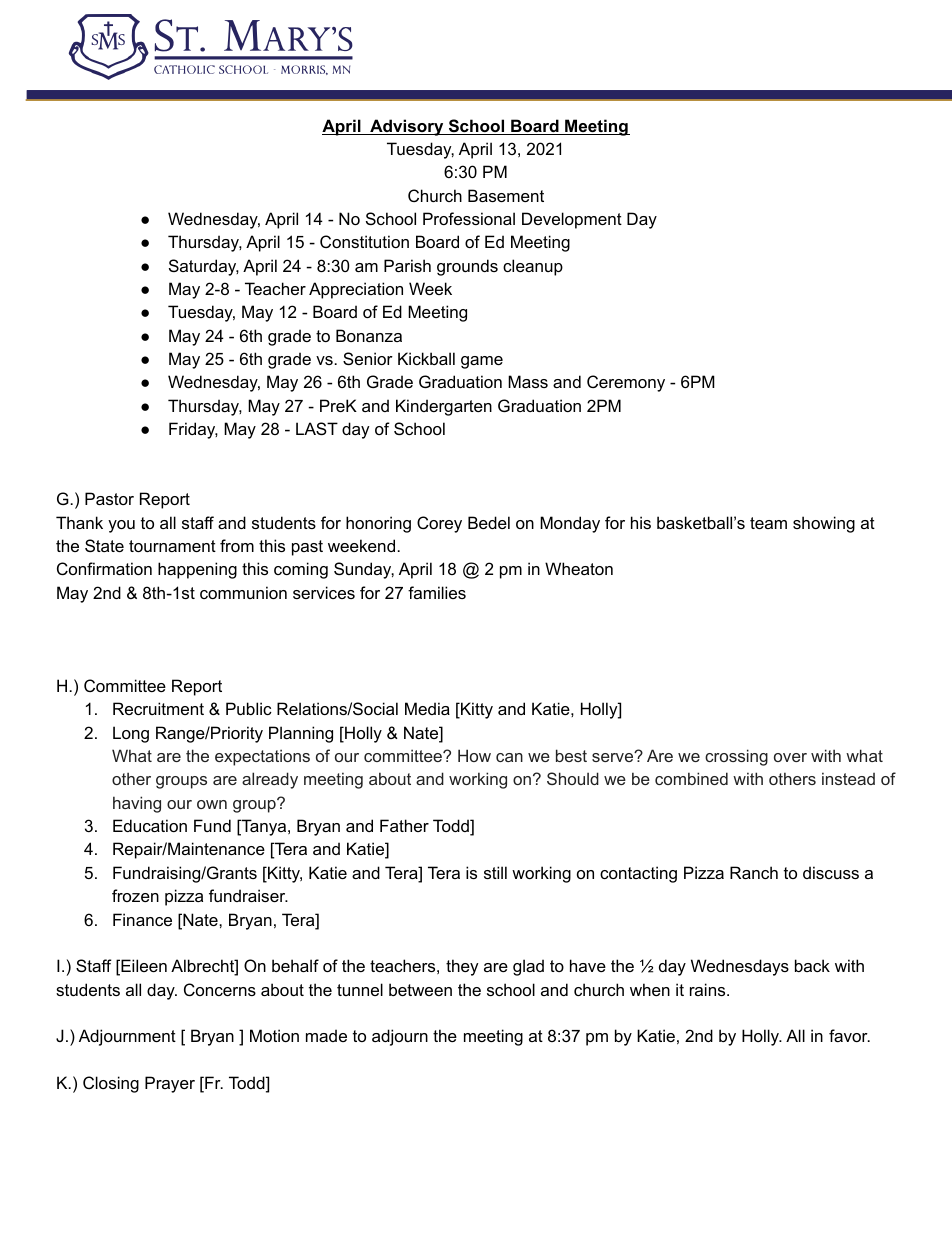  I want to click on Ranch, so click(754, 872).
